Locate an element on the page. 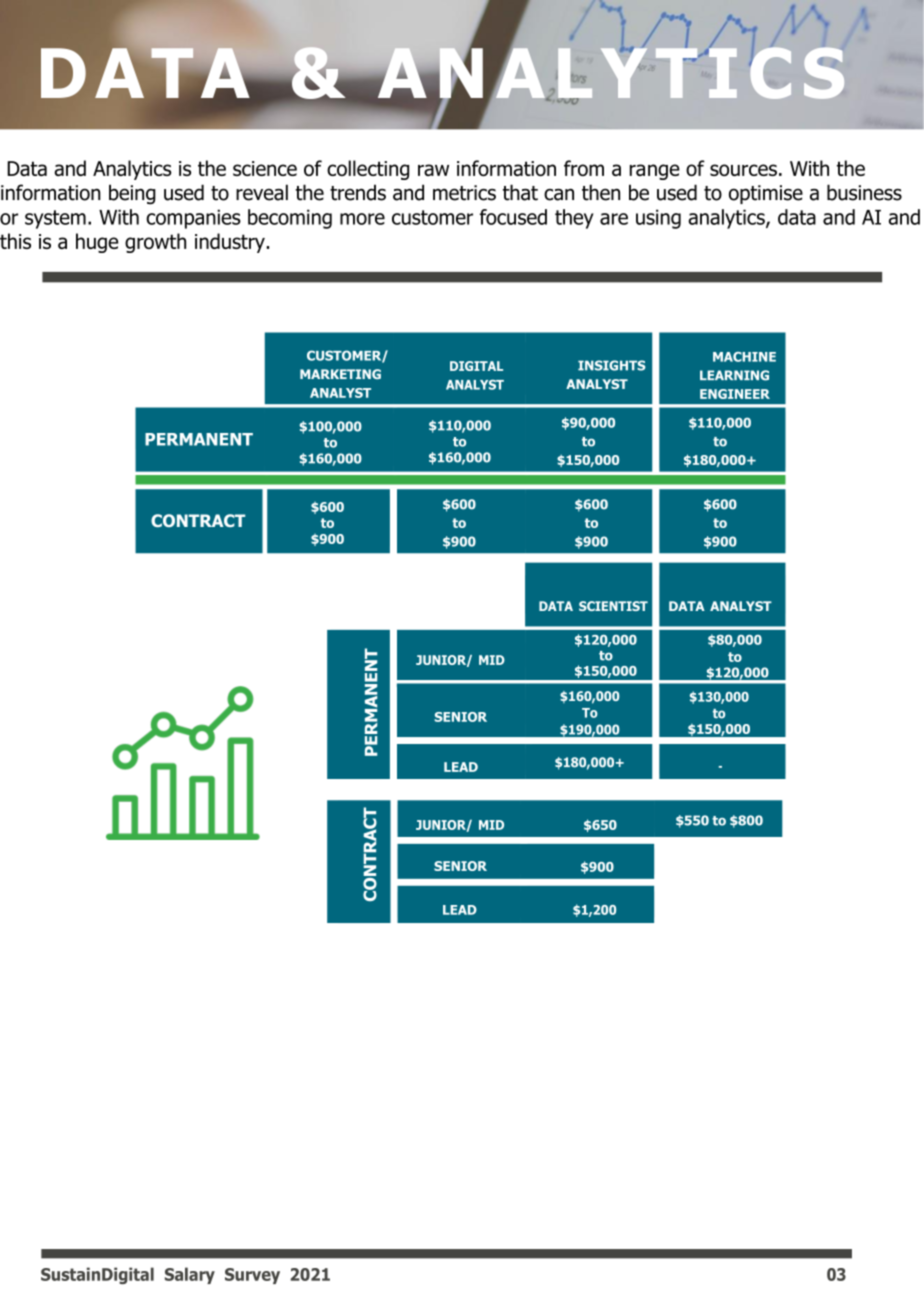  ENGINEER is located at coordinates (735, 394).
